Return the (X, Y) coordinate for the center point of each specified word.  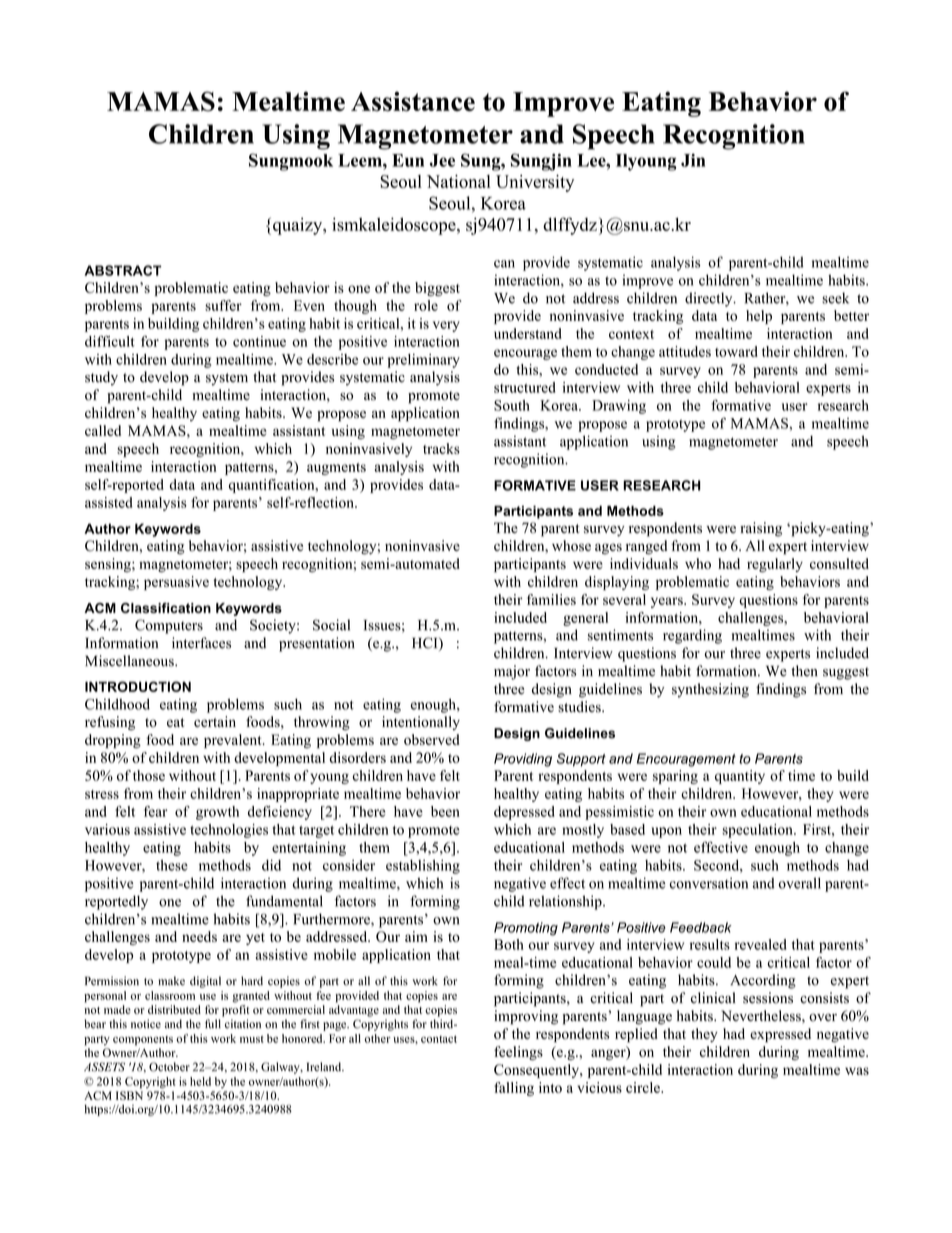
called (103, 430)
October (169, 1067)
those (149, 775)
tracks (441, 448)
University (535, 183)
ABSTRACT (123, 270)
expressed (780, 1035)
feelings (518, 1053)
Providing (523, 760)
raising (761, 529)
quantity (740, 777)
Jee (442, 160)
